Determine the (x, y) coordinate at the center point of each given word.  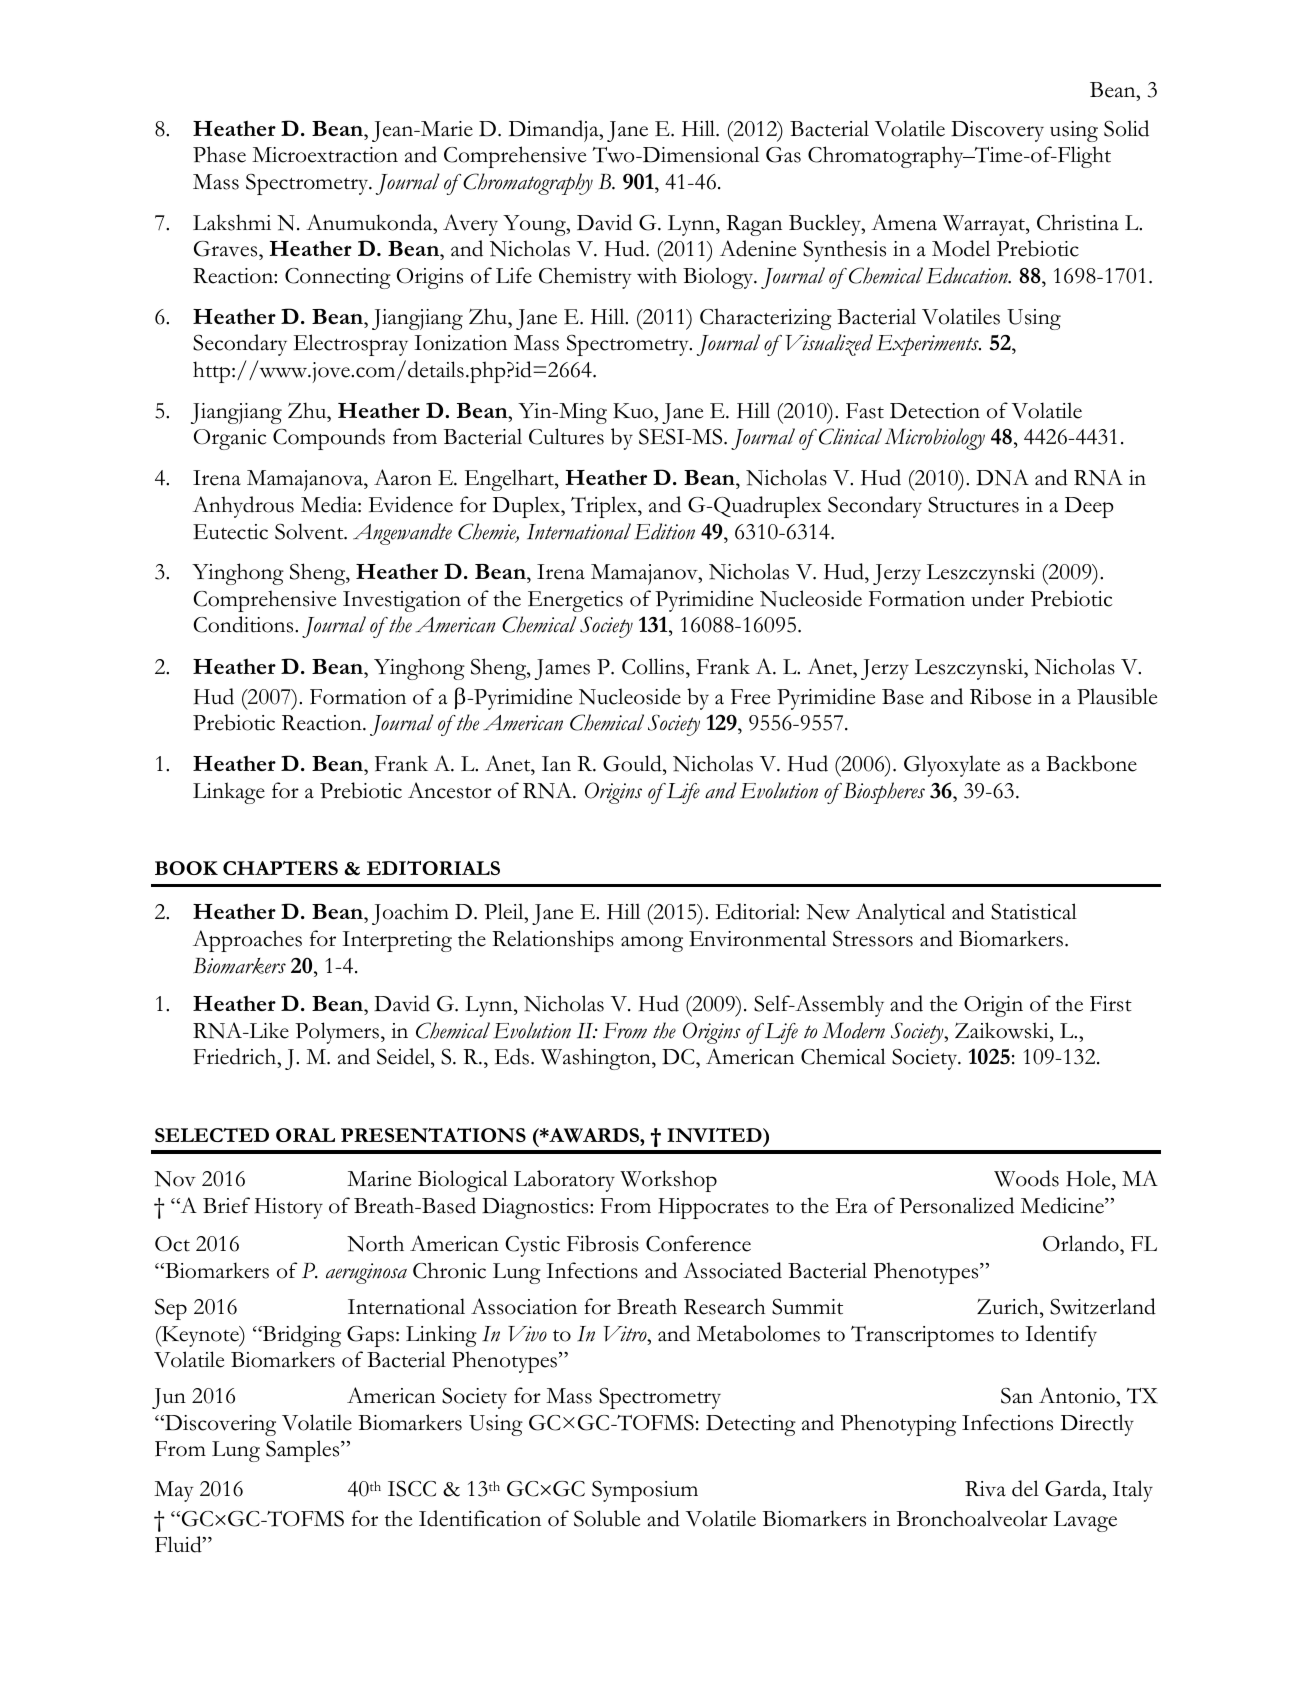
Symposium (645, 1491)
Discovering (219, 1425)
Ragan (754, 225)
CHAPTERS (280, 868)
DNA (1002, 477)
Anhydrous (243, 507)
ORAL (305, 1135)
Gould (633, 763)
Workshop (668, 1181)
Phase (219, 154)
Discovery (997, 131)
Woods (1026, 1178)
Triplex (605, 507)
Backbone (1091, 763)
